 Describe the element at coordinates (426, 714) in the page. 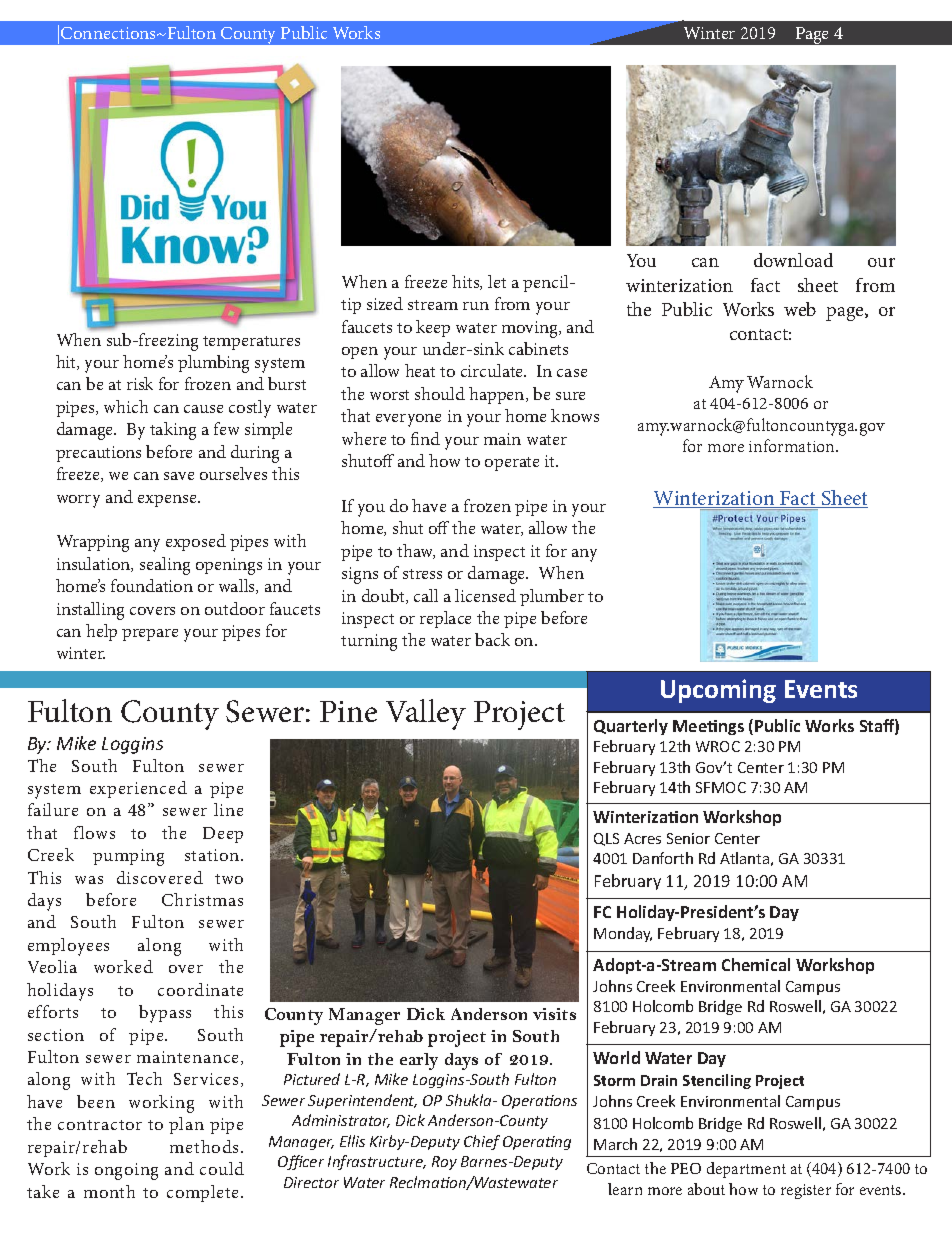

I see `Valley` at that location.
